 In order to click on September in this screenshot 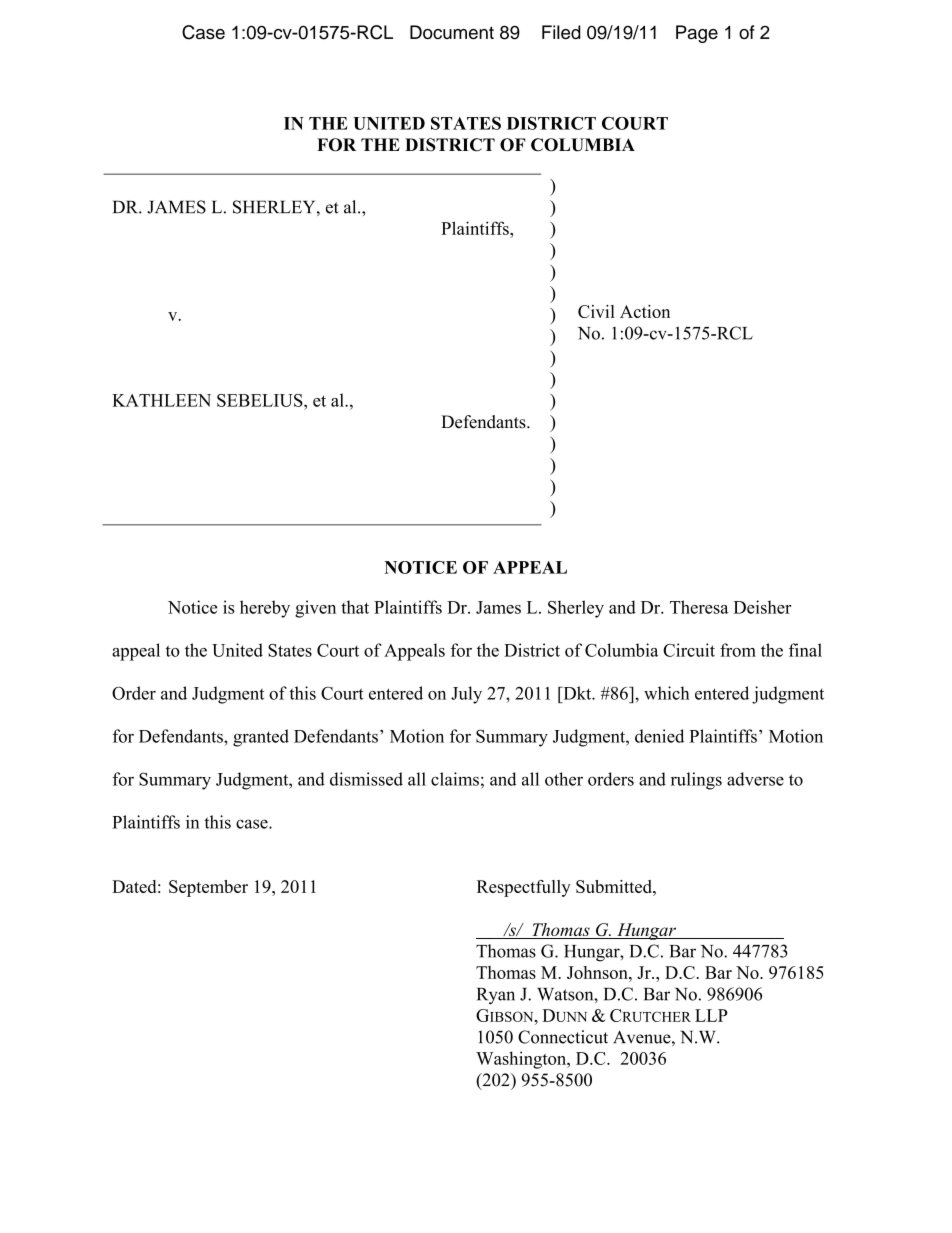, I will do `click(208, 888)`.
